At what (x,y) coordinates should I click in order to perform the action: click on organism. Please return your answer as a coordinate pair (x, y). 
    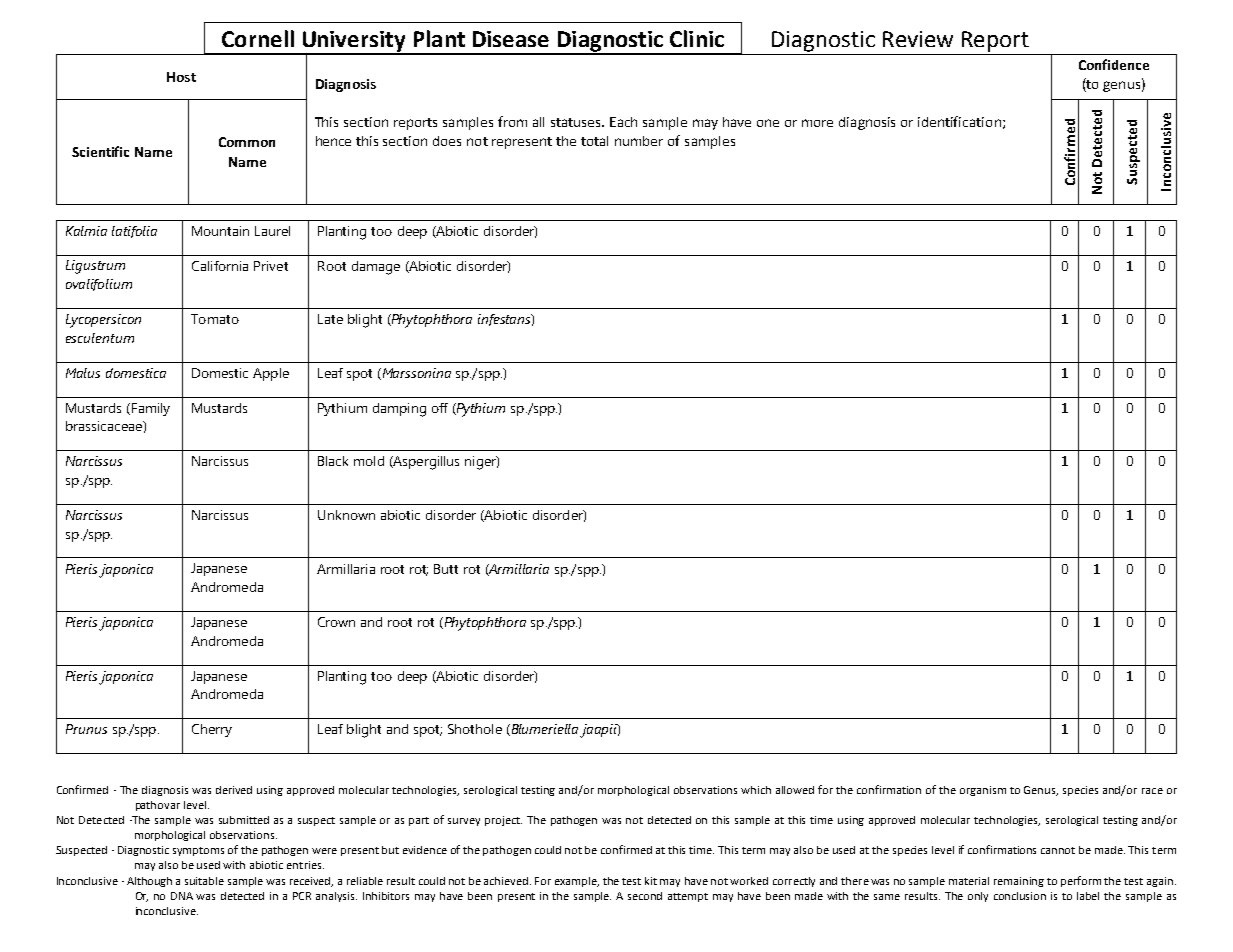
    Looking at the image, I should click on (983, 791).
